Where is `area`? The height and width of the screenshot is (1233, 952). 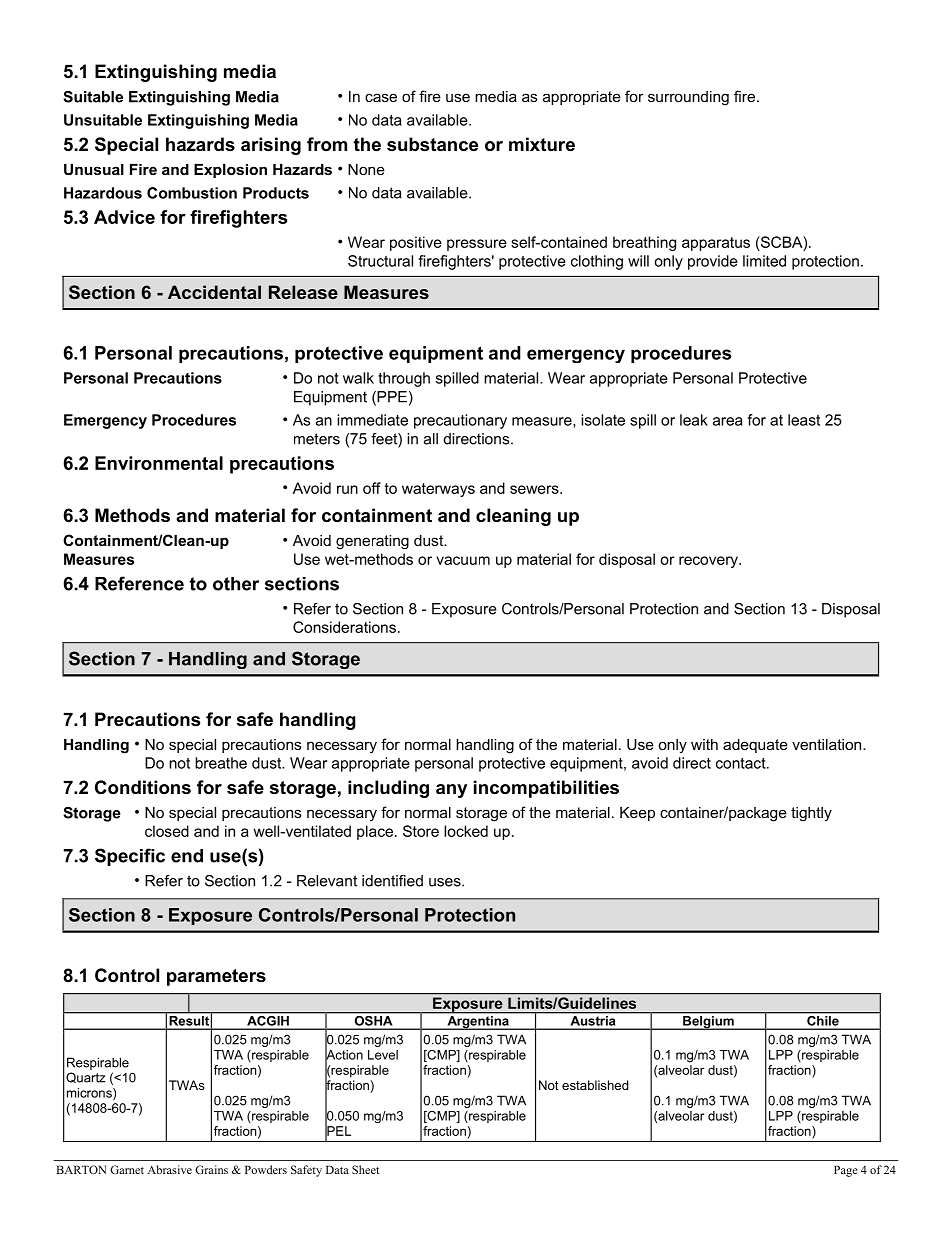 area is located at coordinates (728, 421).
